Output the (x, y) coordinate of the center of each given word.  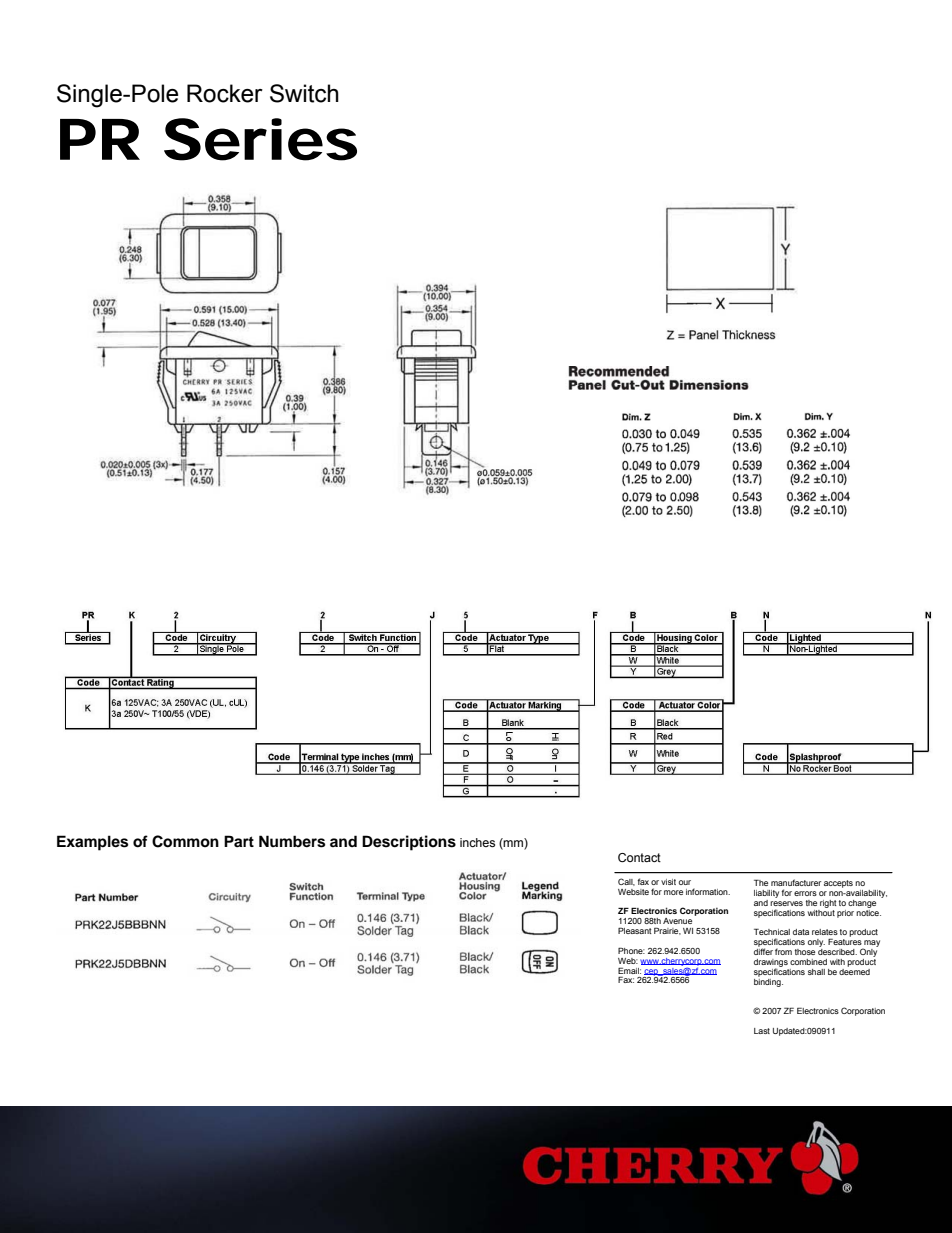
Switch (304, 93)
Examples (92, 843)
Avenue (677, 921)
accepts (838, 884)
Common (185, 841)
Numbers (292, 841)
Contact (639, 857)
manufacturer (796, 882)
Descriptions (409, 843)
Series (260, 139)
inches (477, 842)
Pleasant (635, 930)
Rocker (225, 93)
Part (239, 841)
